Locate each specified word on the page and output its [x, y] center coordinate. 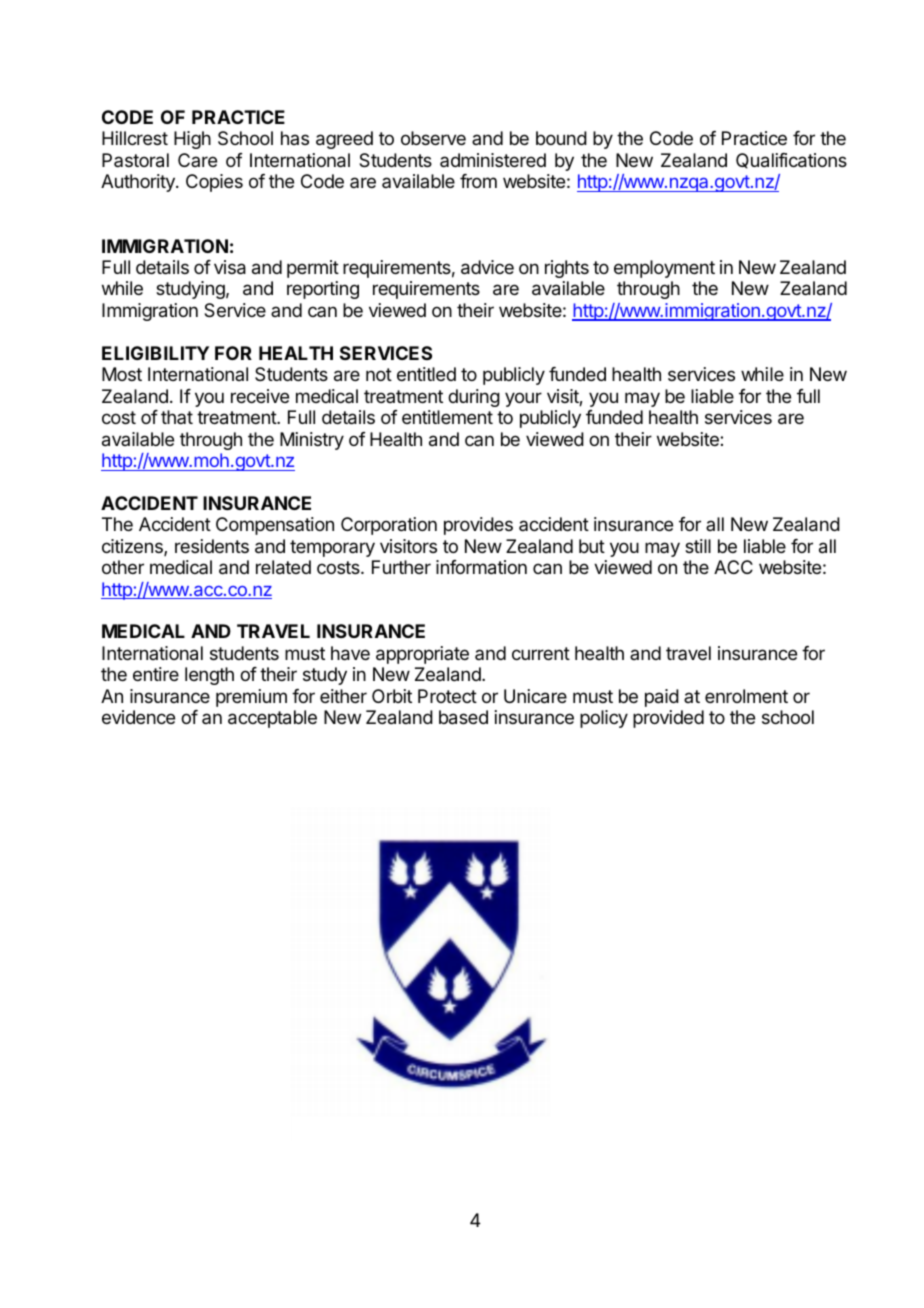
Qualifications [791, 161]
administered [493, 160]
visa [230, 267]
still [698, 546]
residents [212, 546]
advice [487, 267]
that [177, 417]
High [192, 140]
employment [664, 269]
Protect [447, 696]
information [481, 567]
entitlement [447, 417]
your [523, 399]
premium [251, 698]
